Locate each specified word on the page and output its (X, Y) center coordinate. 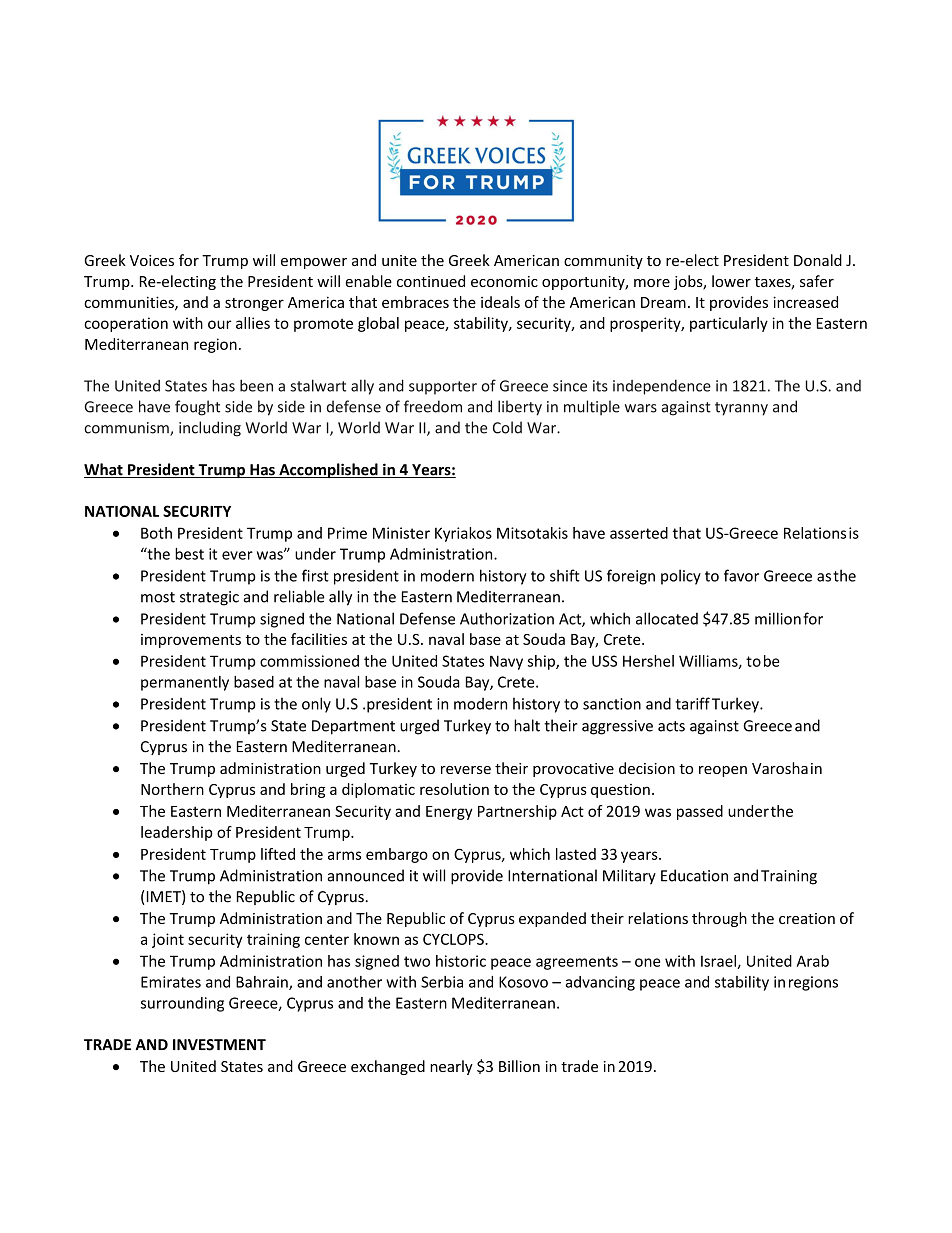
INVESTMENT (219, 1045)
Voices (152, 260)
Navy (506, 662)
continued (431, 281)
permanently (185, 683)
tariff (693, 703)
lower (731, 281)
